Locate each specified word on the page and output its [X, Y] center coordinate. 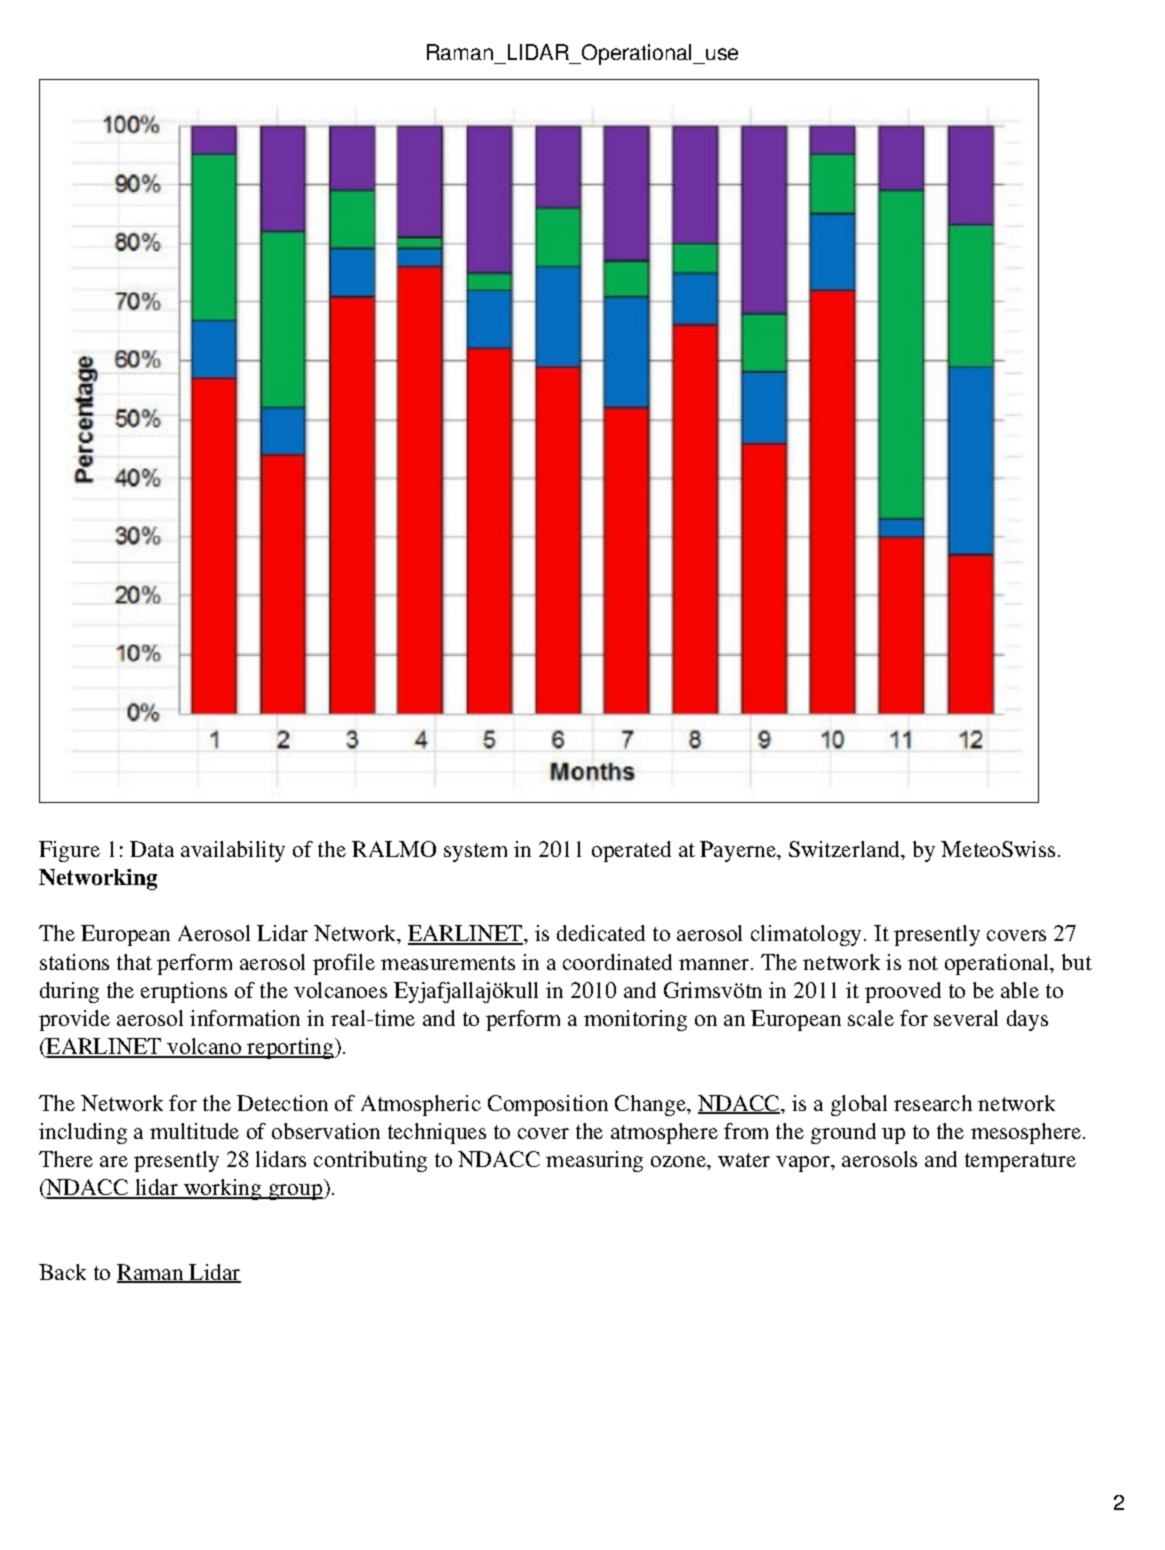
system [475, 852]
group [295, 1192]
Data [152, 849]
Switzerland [846, 850]
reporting [291, 1048]
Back [62, 1272]
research [933, 1103]
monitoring [635, 1020]
